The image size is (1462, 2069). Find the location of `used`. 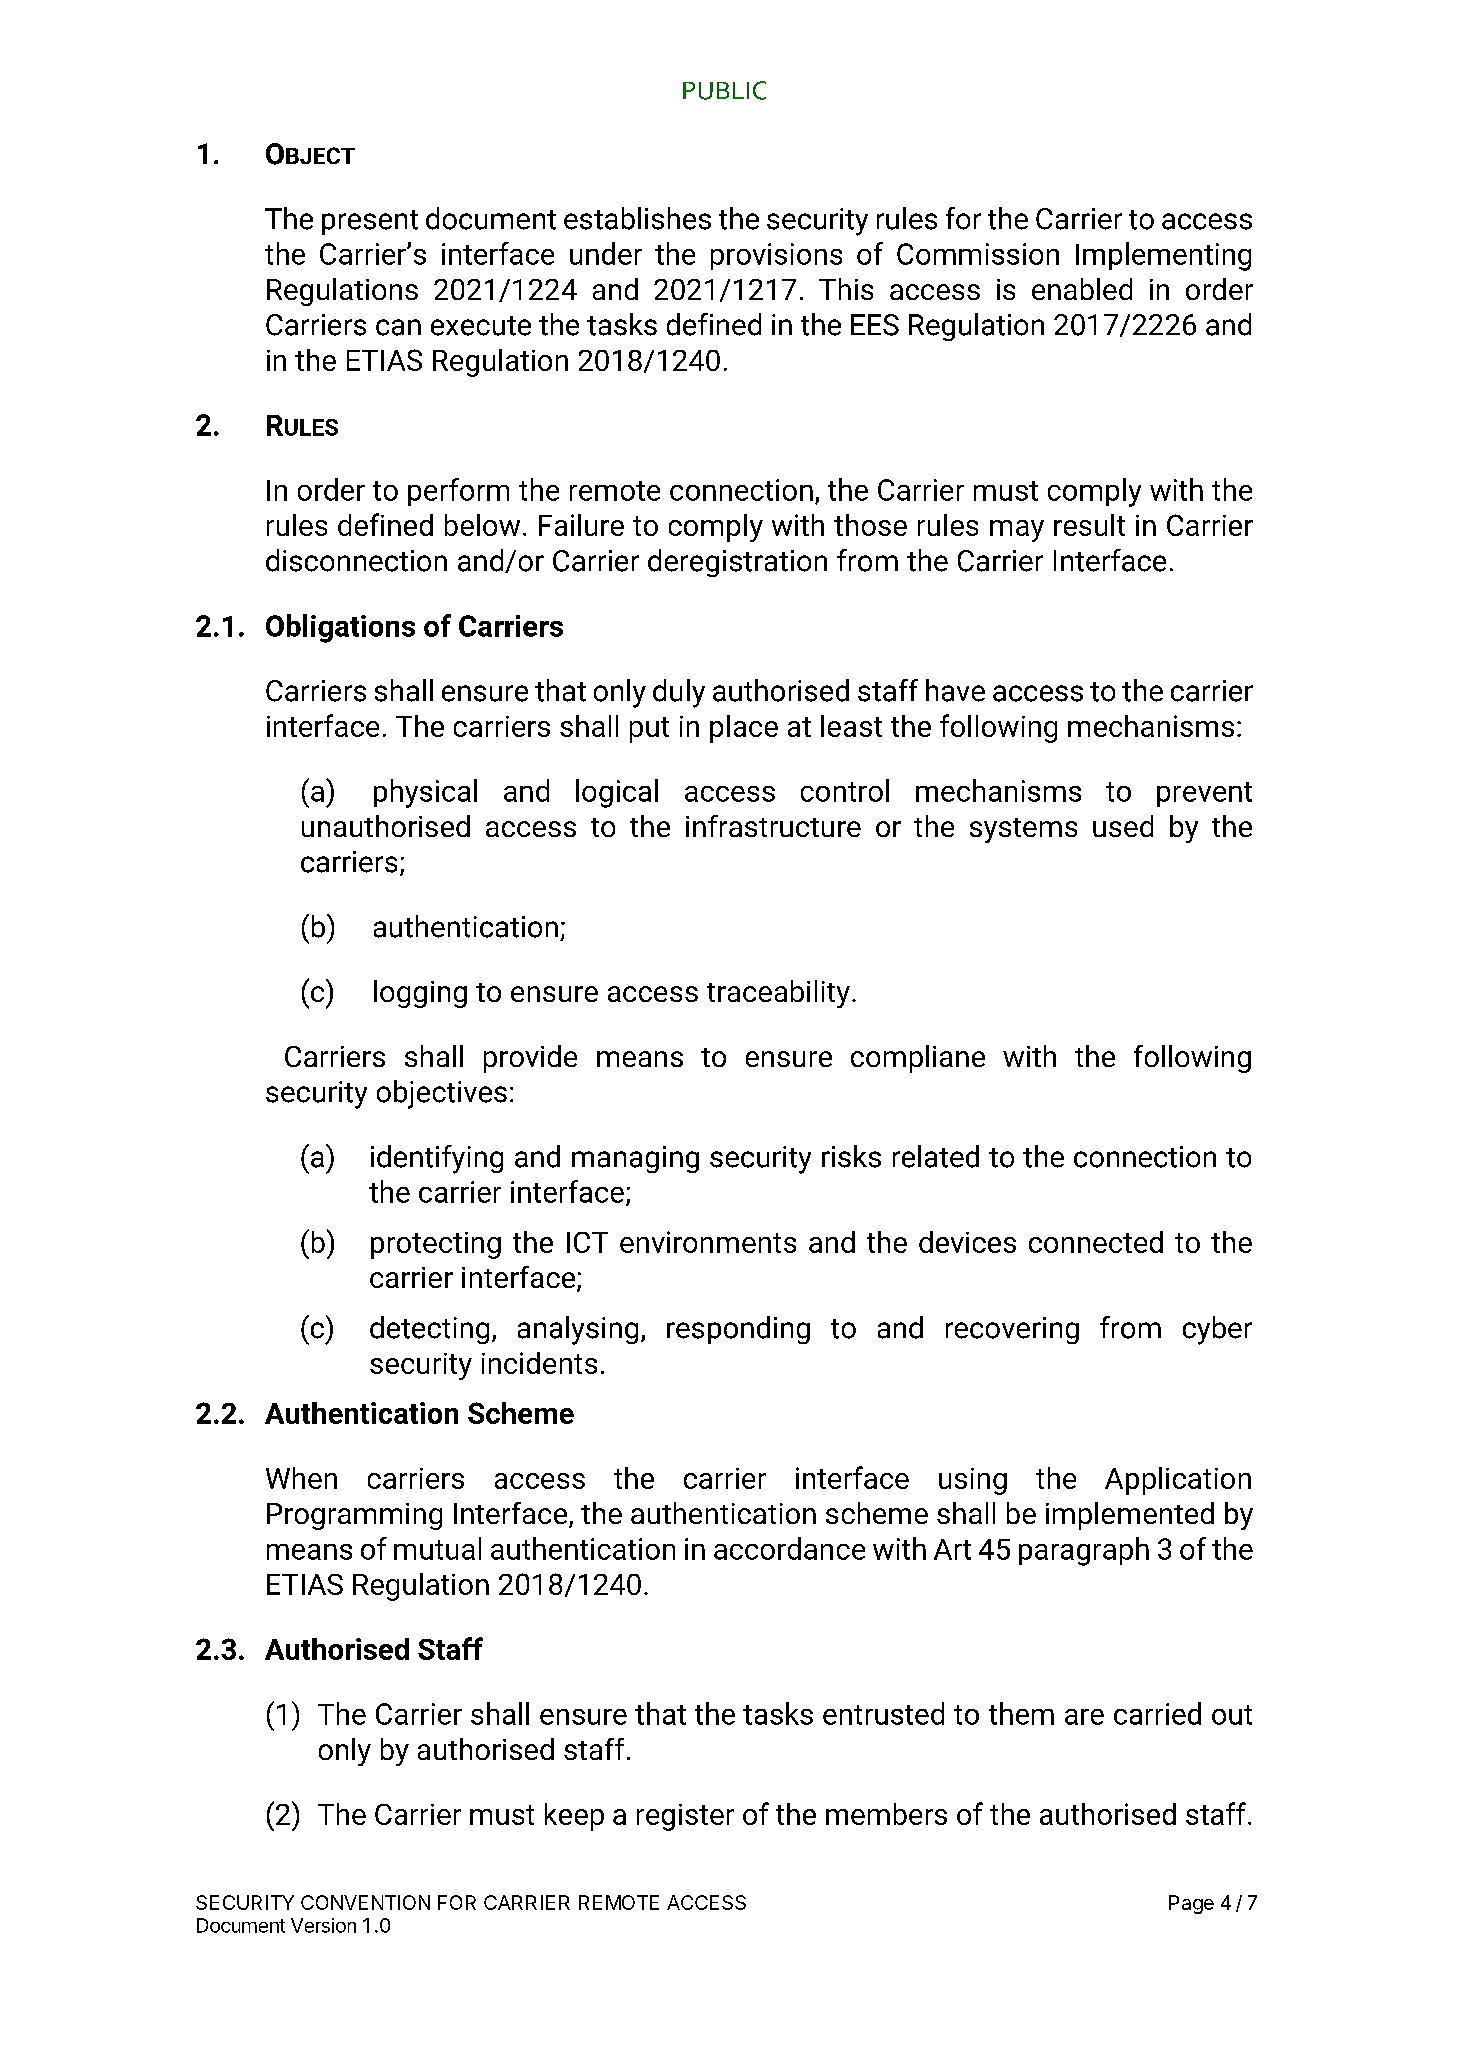

used is located at coordinates (1123, 826).
